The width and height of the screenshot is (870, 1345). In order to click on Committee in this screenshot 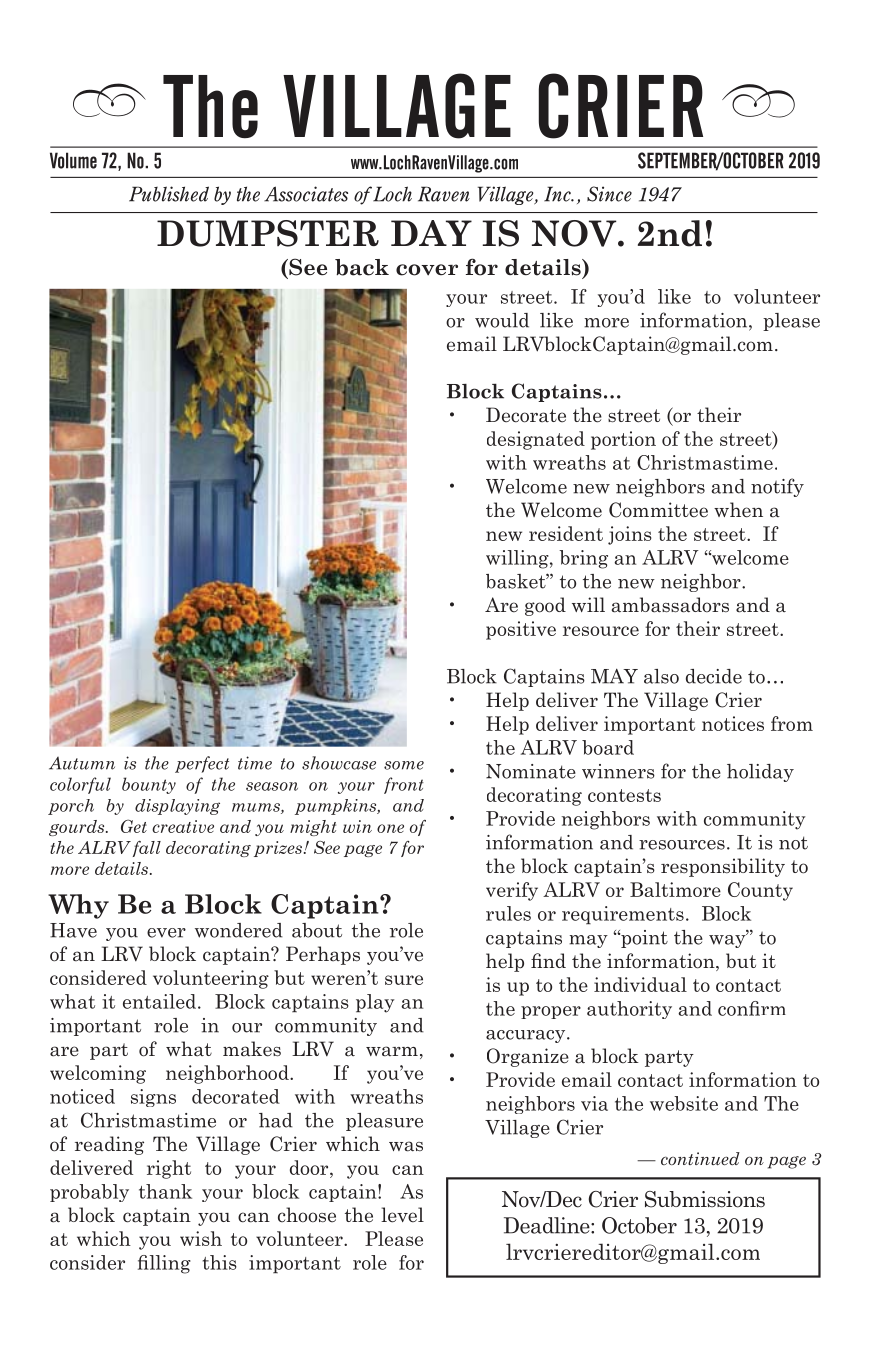, I will do `click(658, 510)`.
